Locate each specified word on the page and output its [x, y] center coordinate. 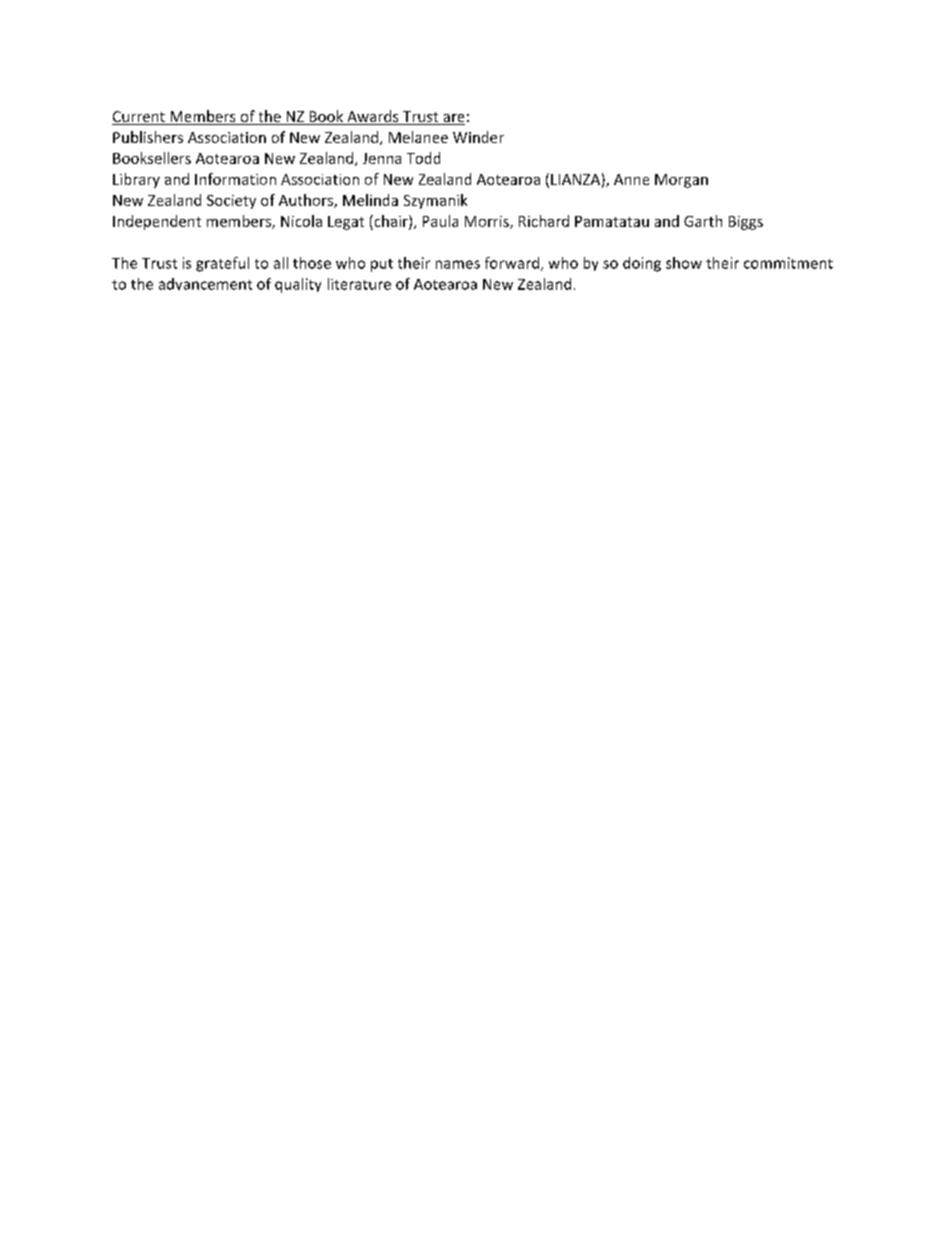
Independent [157, 222]
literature [359, 284]
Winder [478, 137]
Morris [488, 222]
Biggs [746, 223]
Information [235, 179]
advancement [205, 284]
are [453, 119]
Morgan [681, 181]
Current [139, 118]
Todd [423, 158]
